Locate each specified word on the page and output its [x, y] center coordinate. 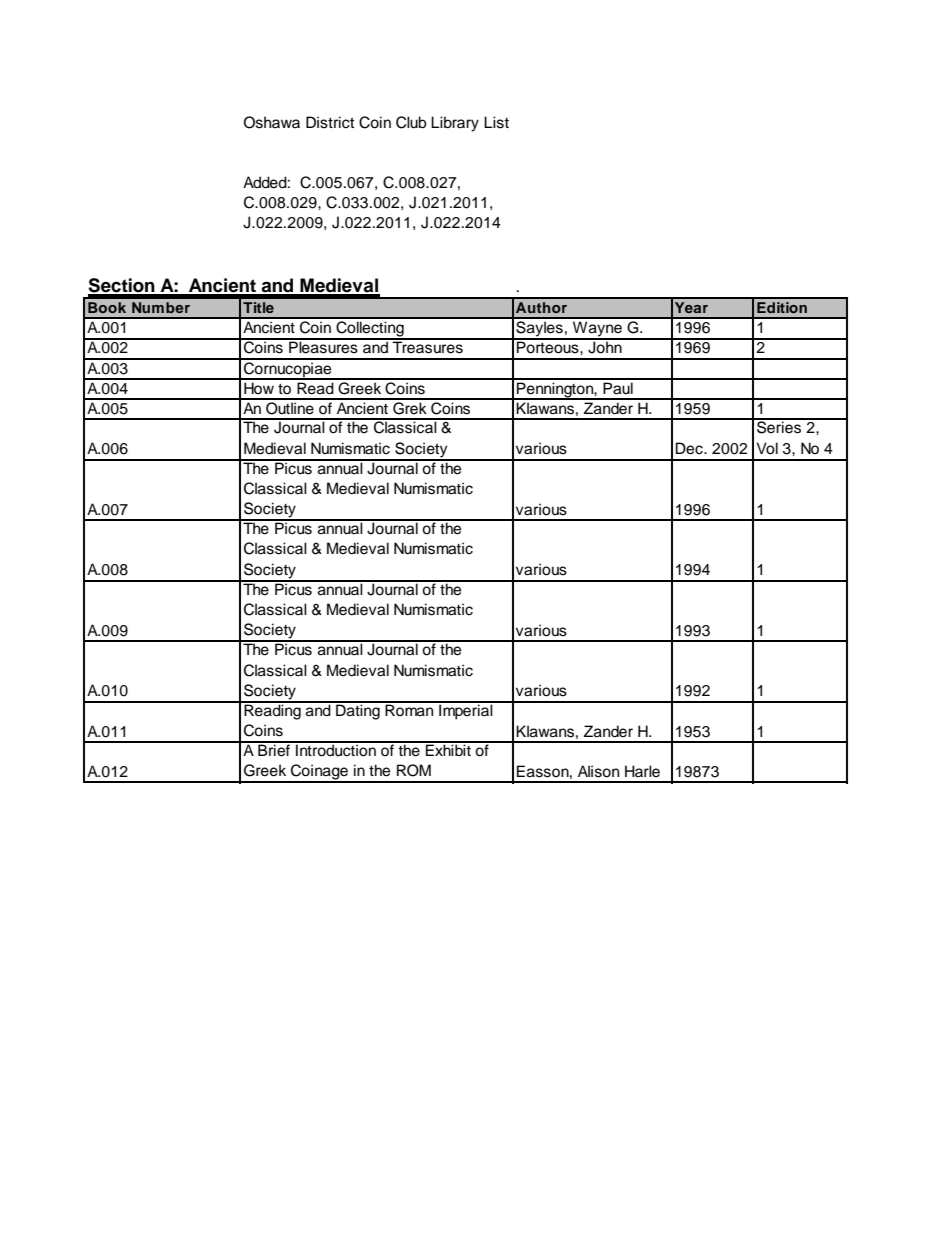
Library [455, 124]
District [330, 122]
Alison [598, 771]
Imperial [466, 711]
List [496, 122]
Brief [274, 749]
